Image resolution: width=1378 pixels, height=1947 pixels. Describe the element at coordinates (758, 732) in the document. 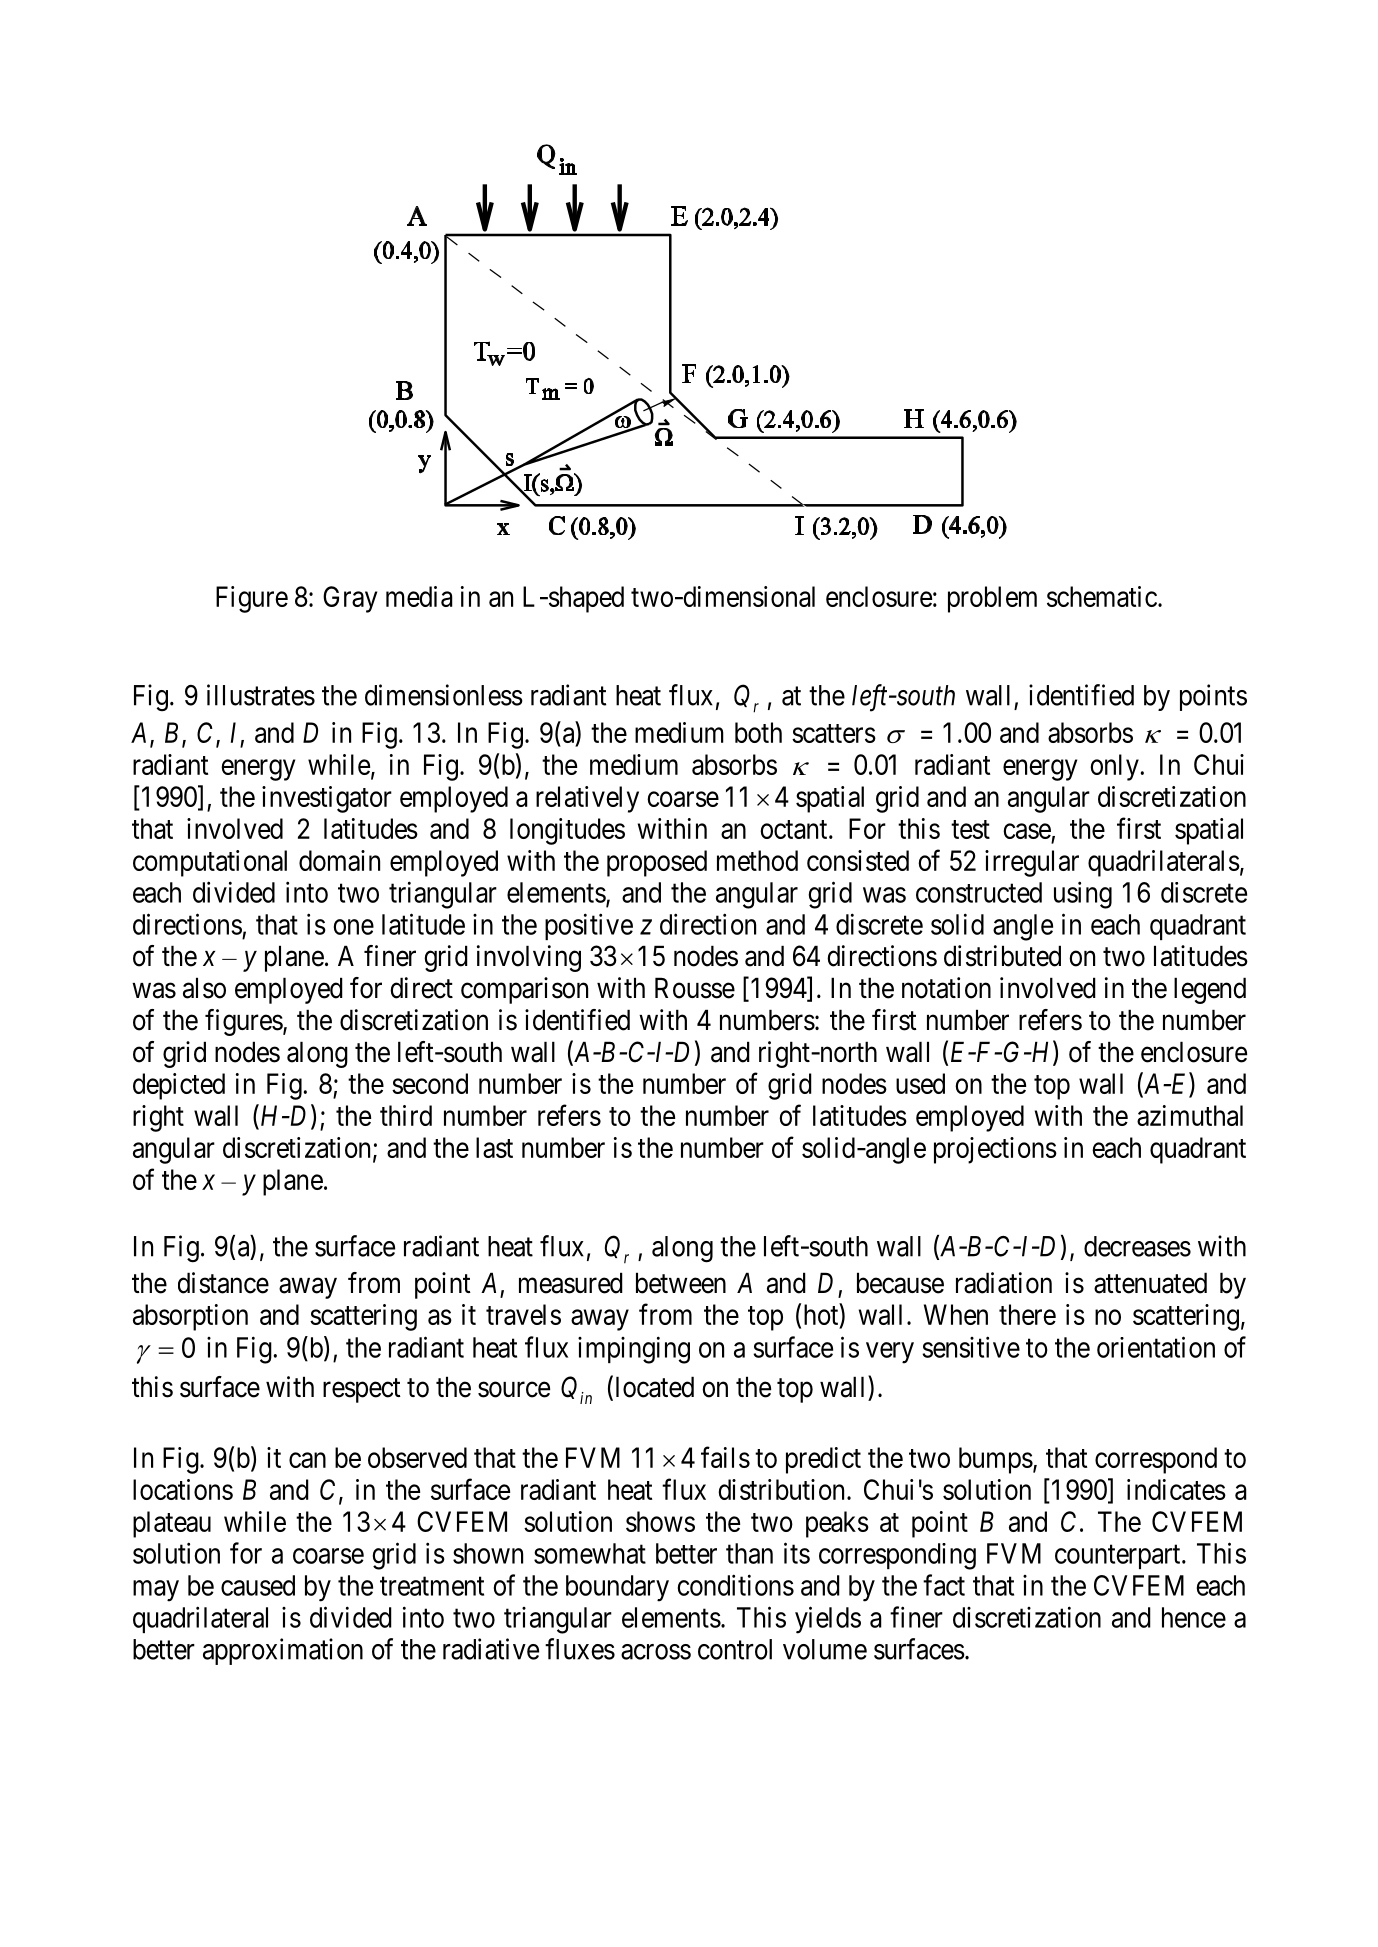

I see `both` at that location.
